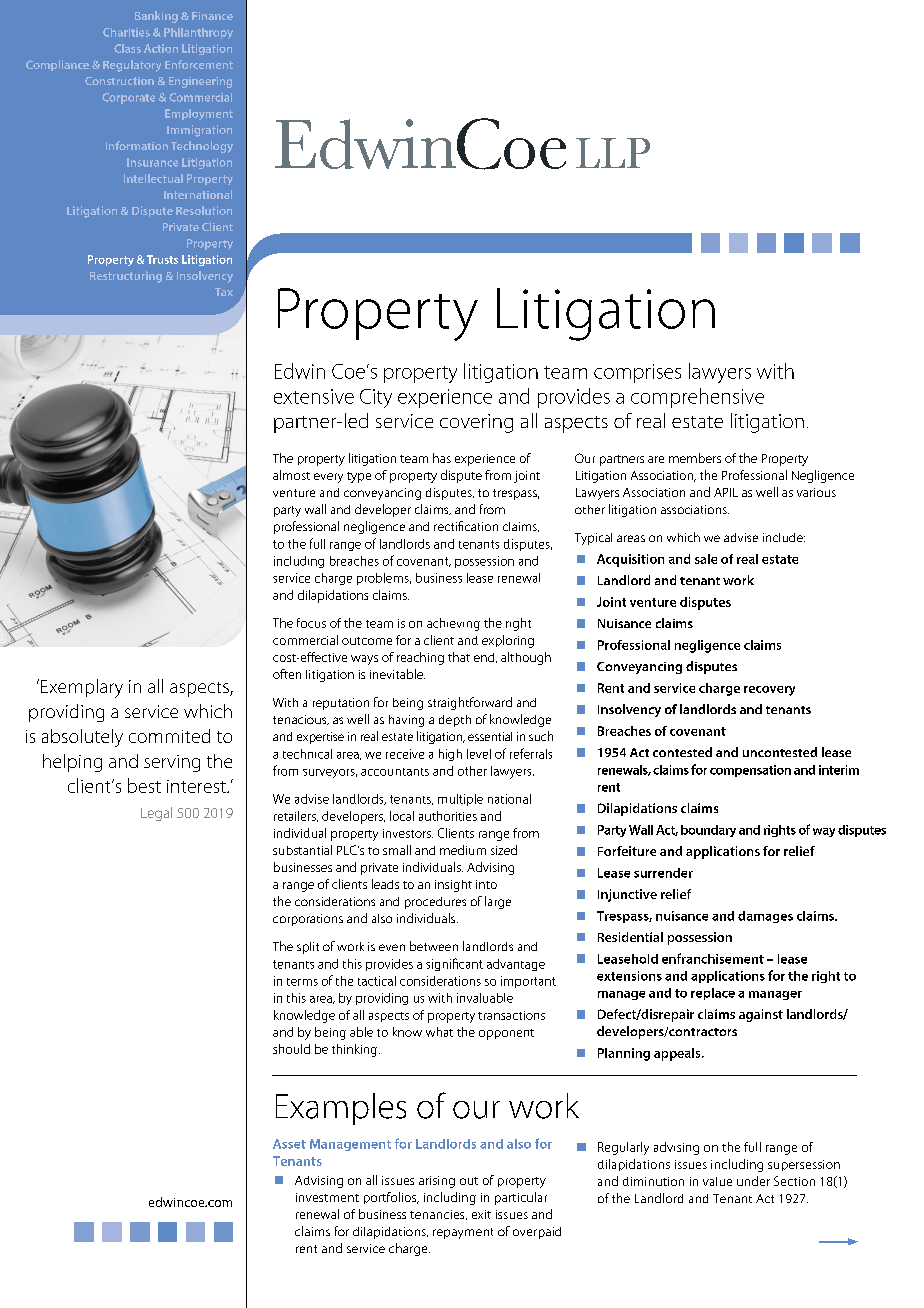 The image size is (924, 1308). I want to click on Restructuring, so click(126, 277).
